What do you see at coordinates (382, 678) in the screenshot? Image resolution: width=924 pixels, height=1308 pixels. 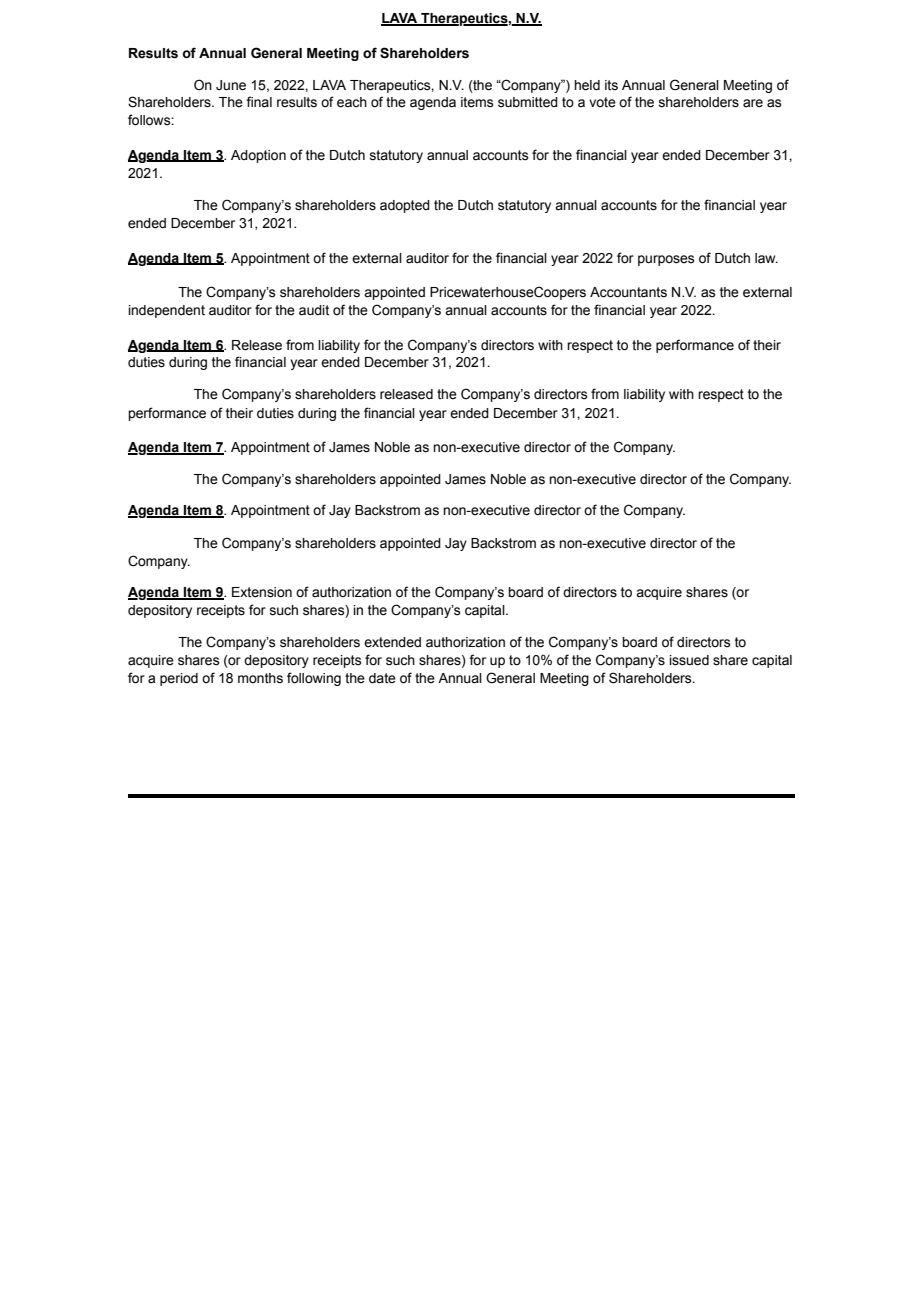 I see `date` at bounding box center [382, 678].
